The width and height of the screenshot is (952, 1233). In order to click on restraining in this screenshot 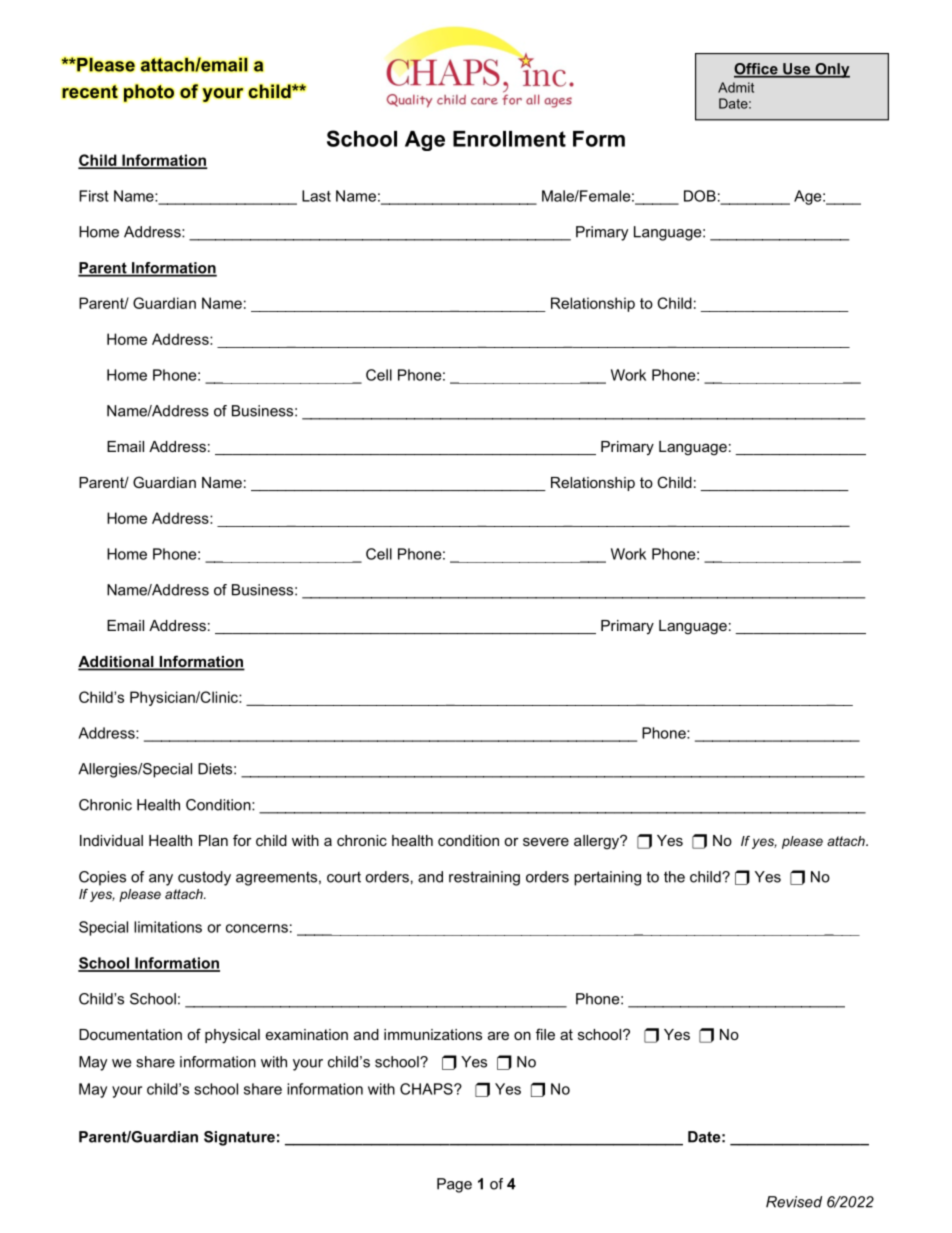, I will do `click(484, 878)`.
